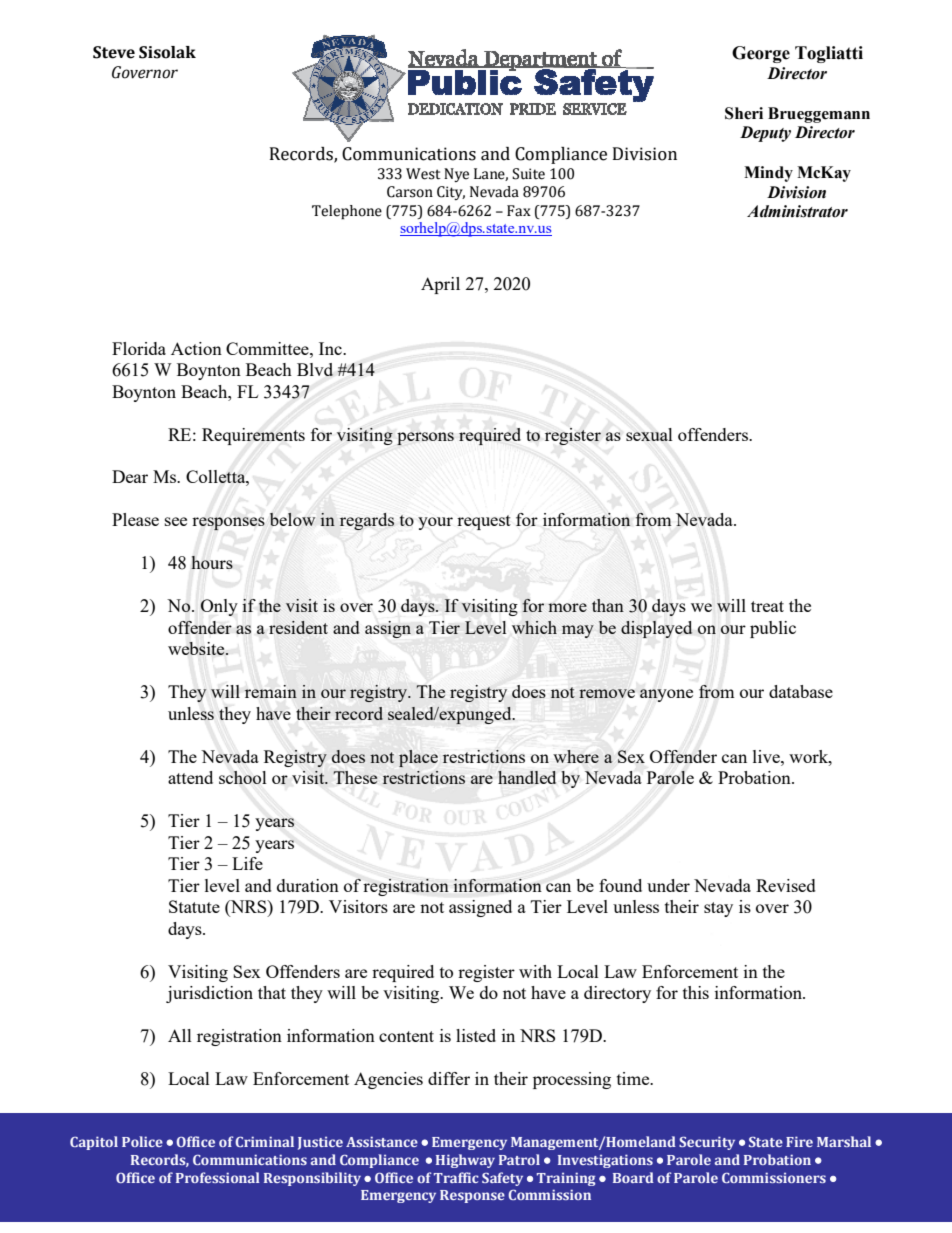 The width and height of the page is (952, 1233). Describe the element at coordinates (786, 885) in the page. I see `Revised` at that location.
